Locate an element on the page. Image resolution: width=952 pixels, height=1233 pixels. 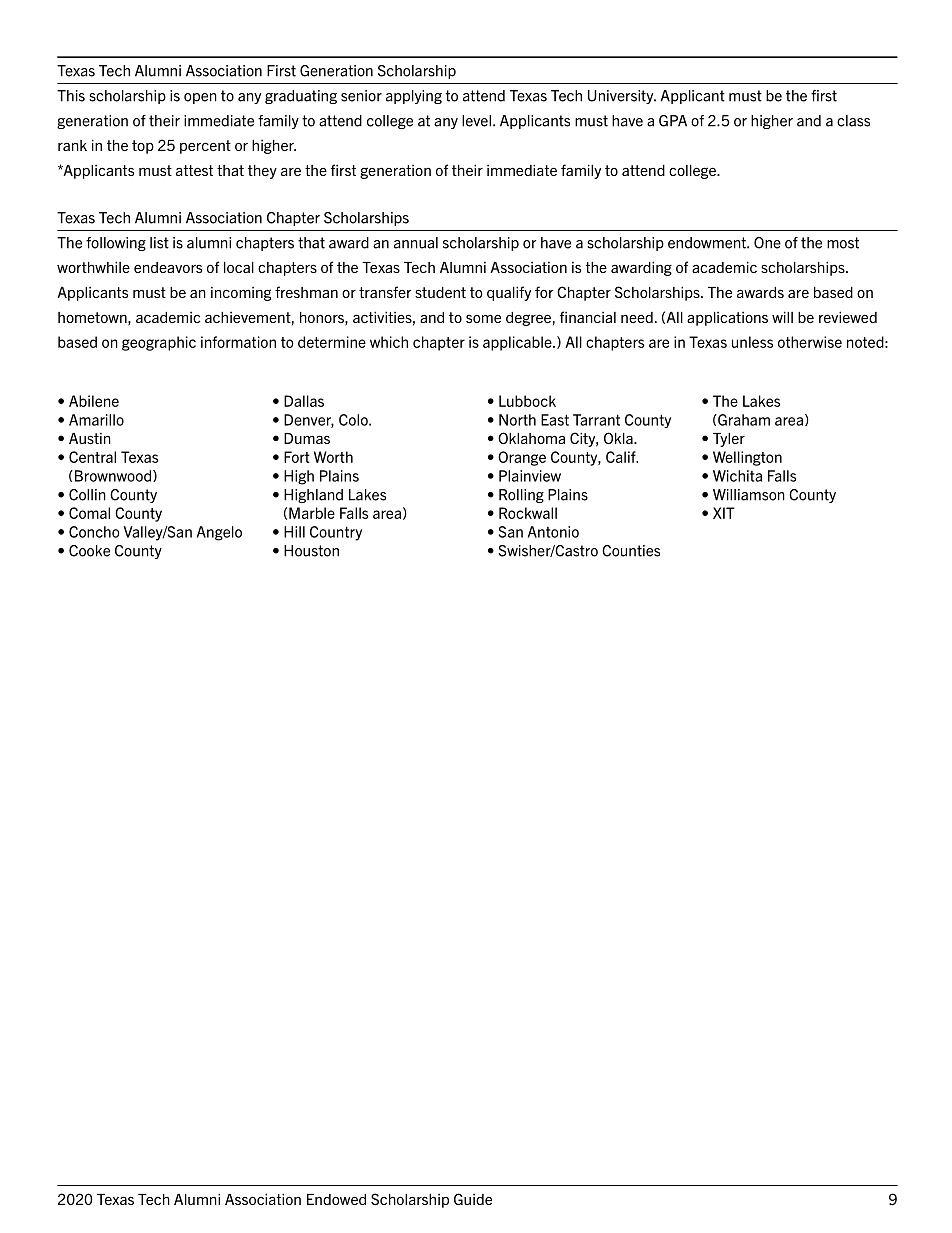
Rockwall is located at coordinates (528, 513).
